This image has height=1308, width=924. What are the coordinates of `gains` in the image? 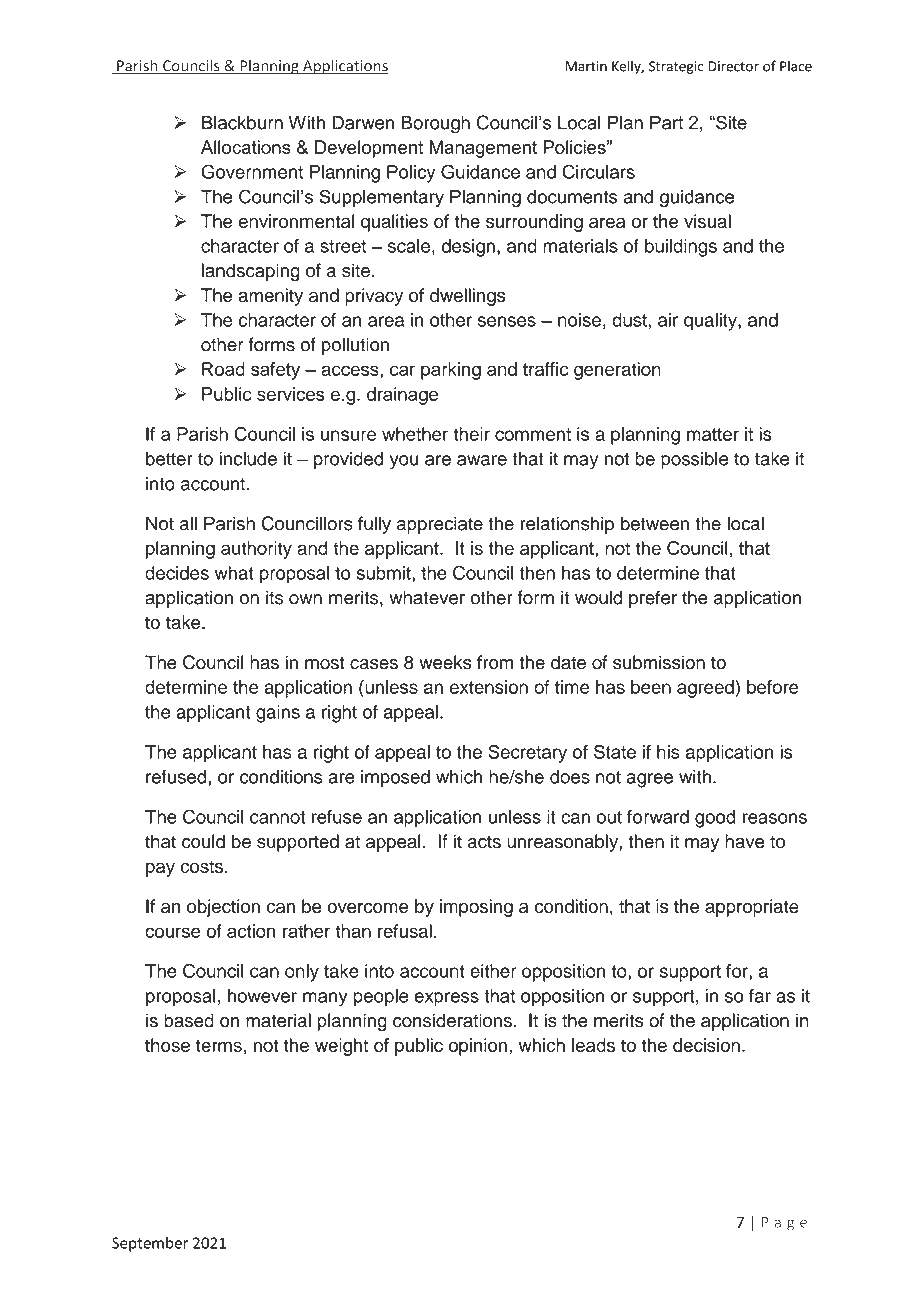 It's located at (278, 714).
